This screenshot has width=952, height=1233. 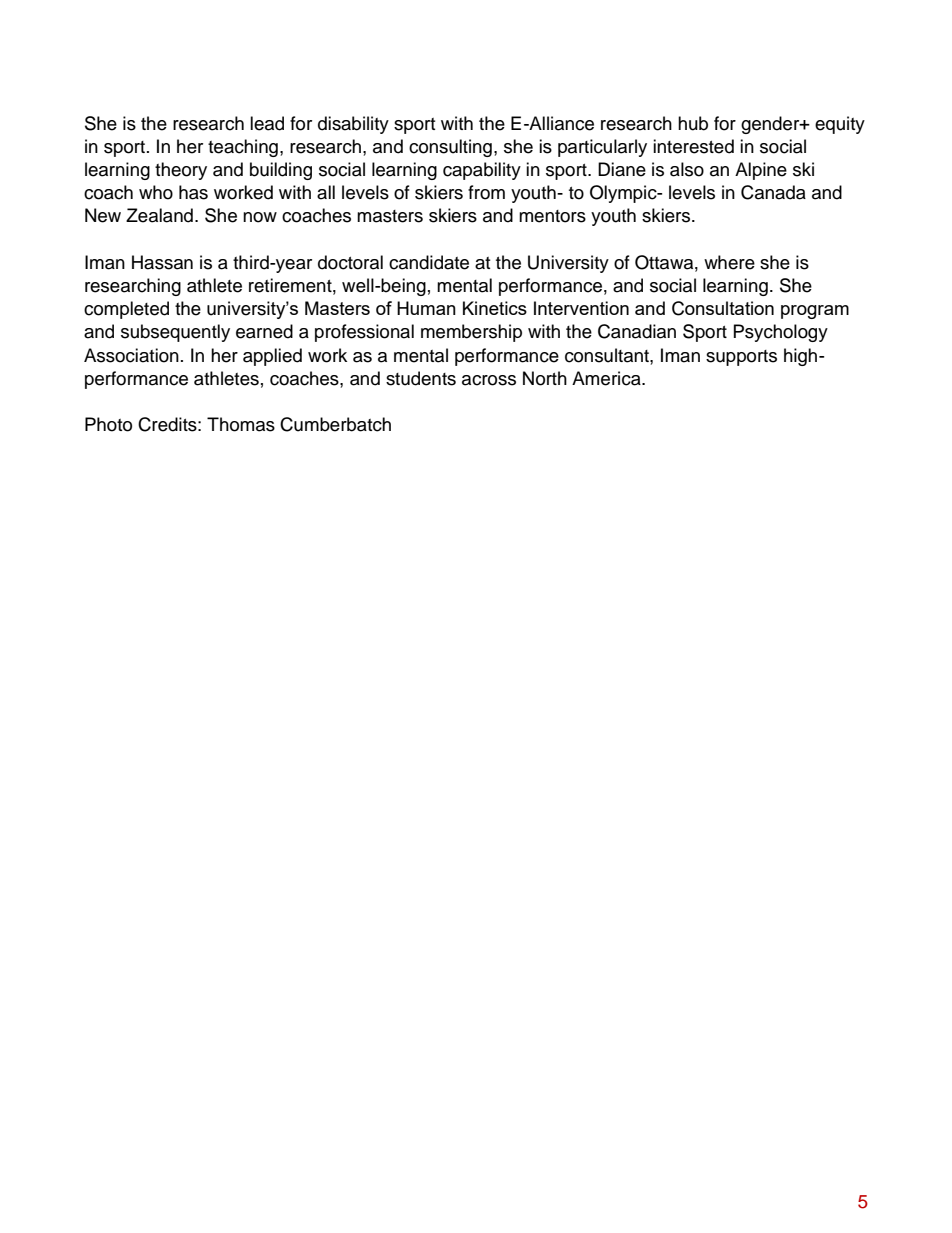 I want to click on Thomas, so click(x=241, y=424).
